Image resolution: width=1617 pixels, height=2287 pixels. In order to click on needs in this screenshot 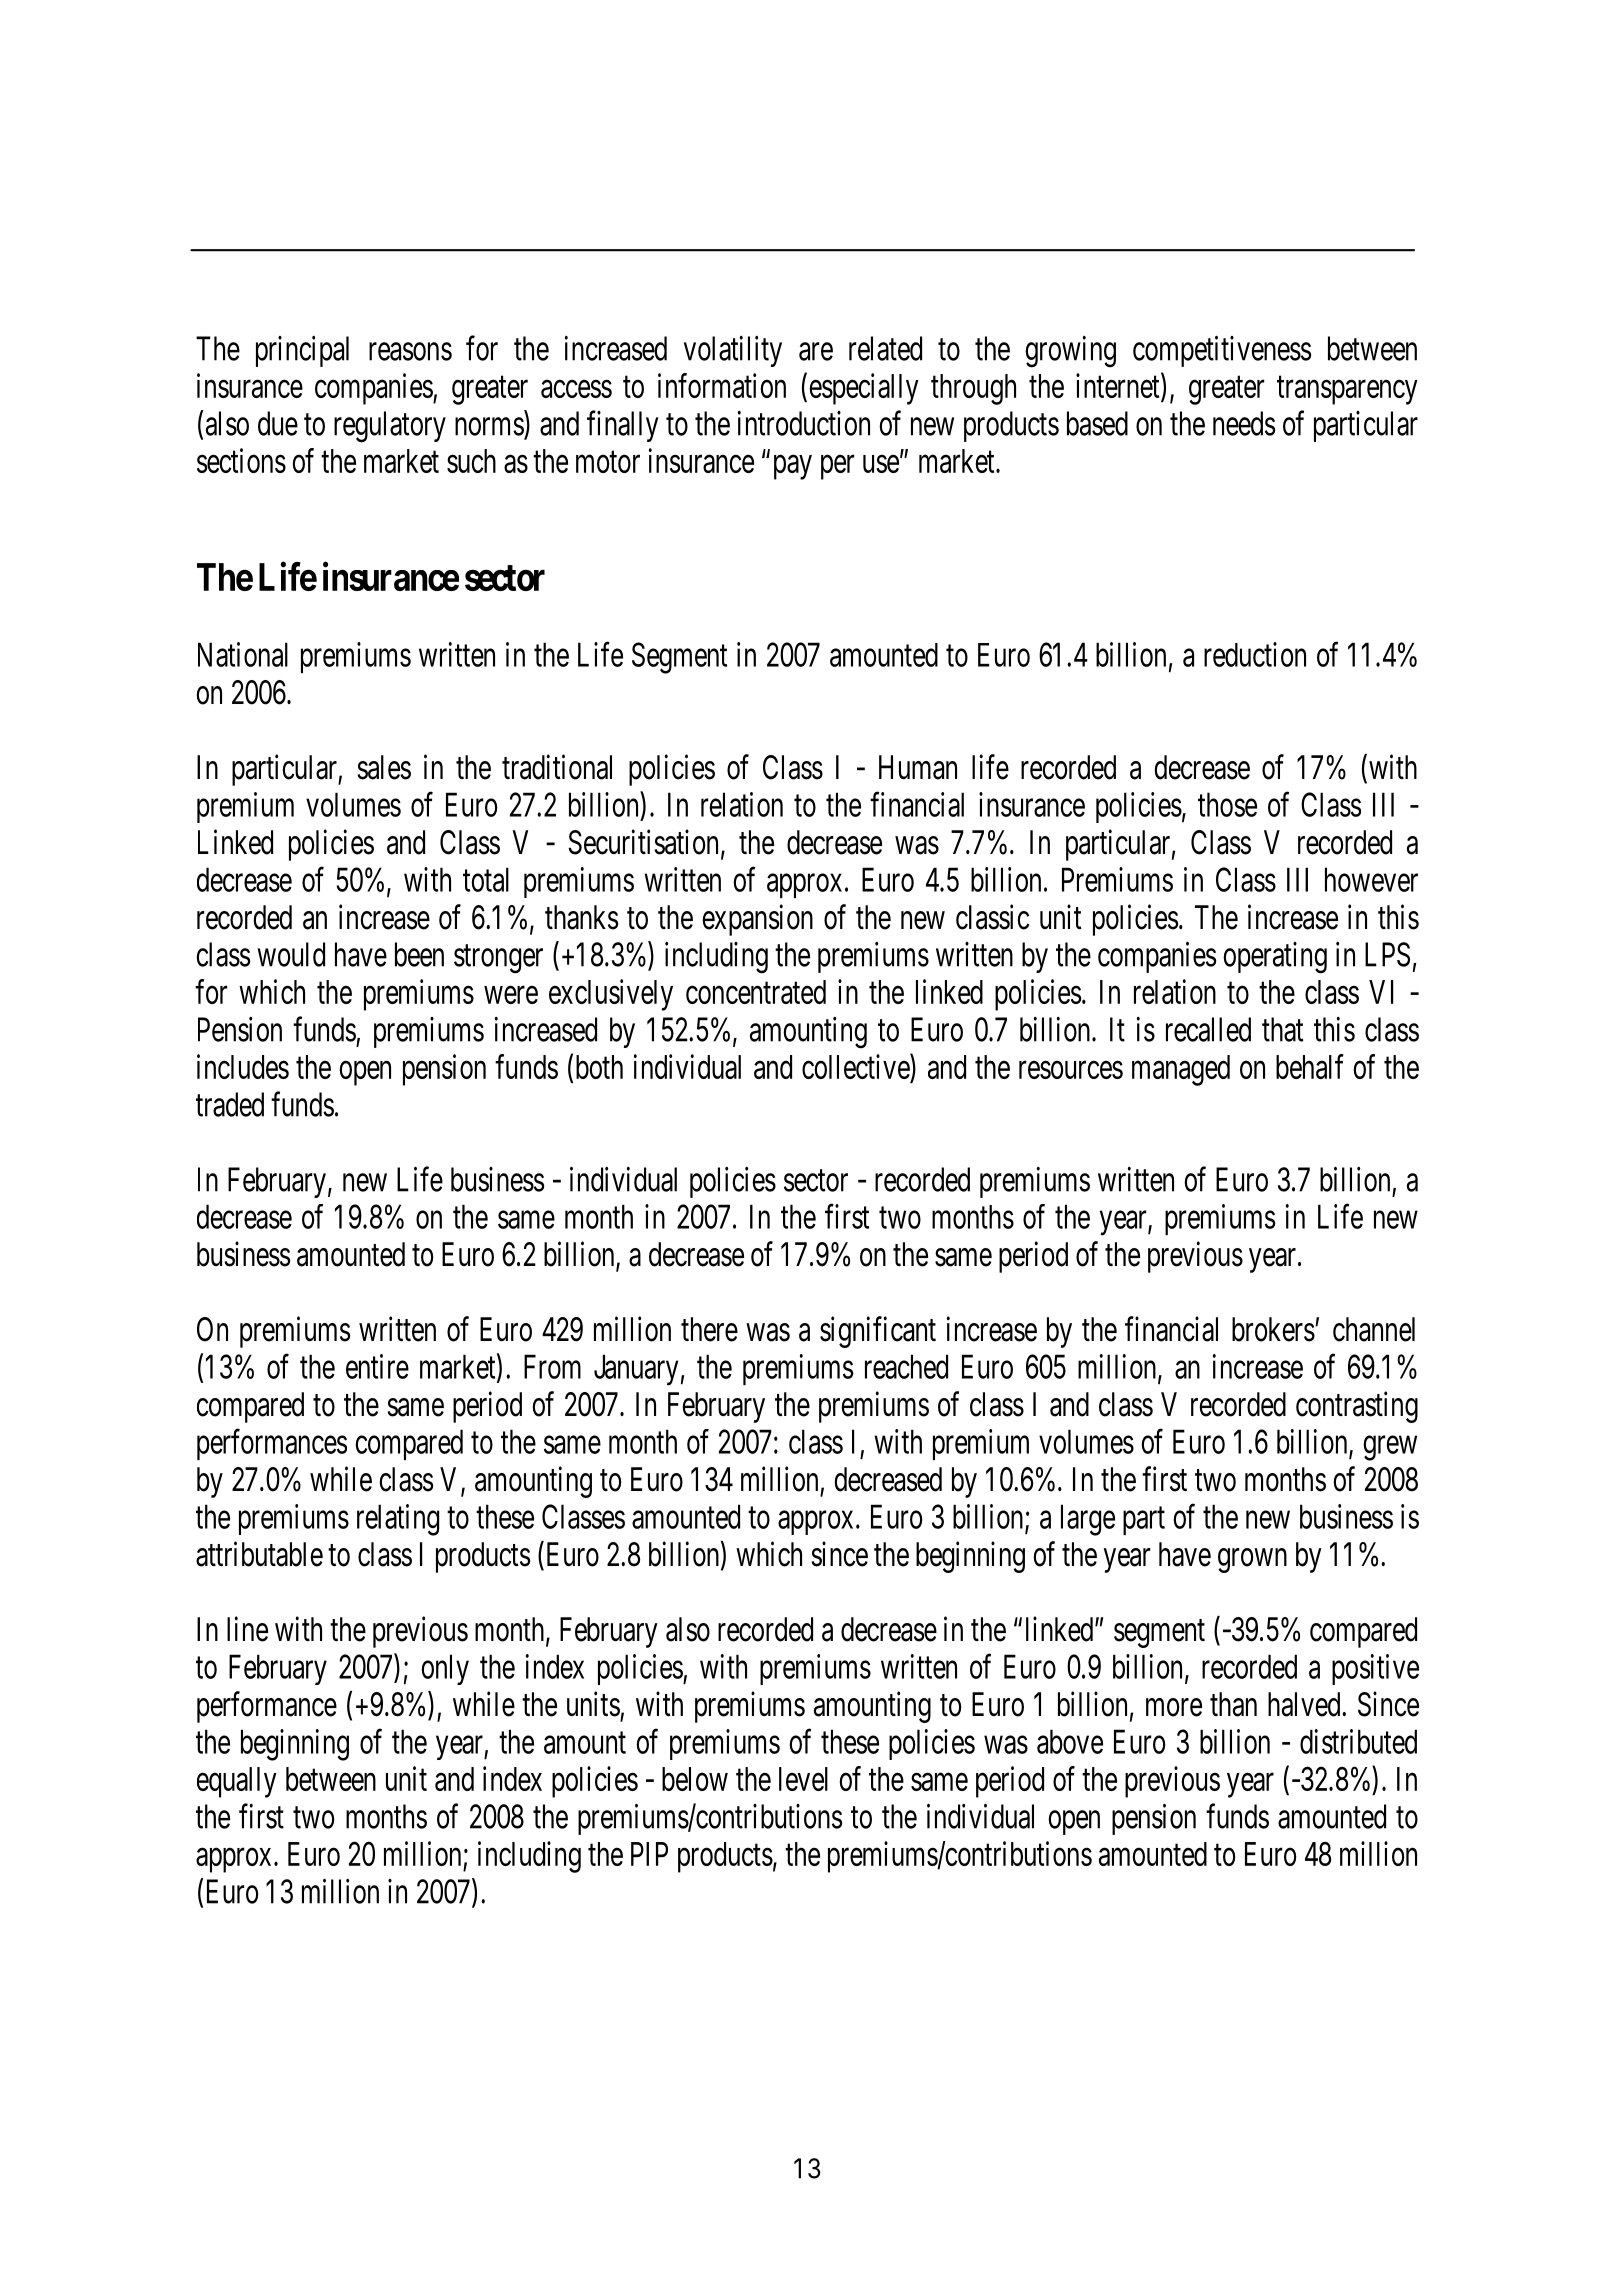, I will do `click(1244, 423)`.
